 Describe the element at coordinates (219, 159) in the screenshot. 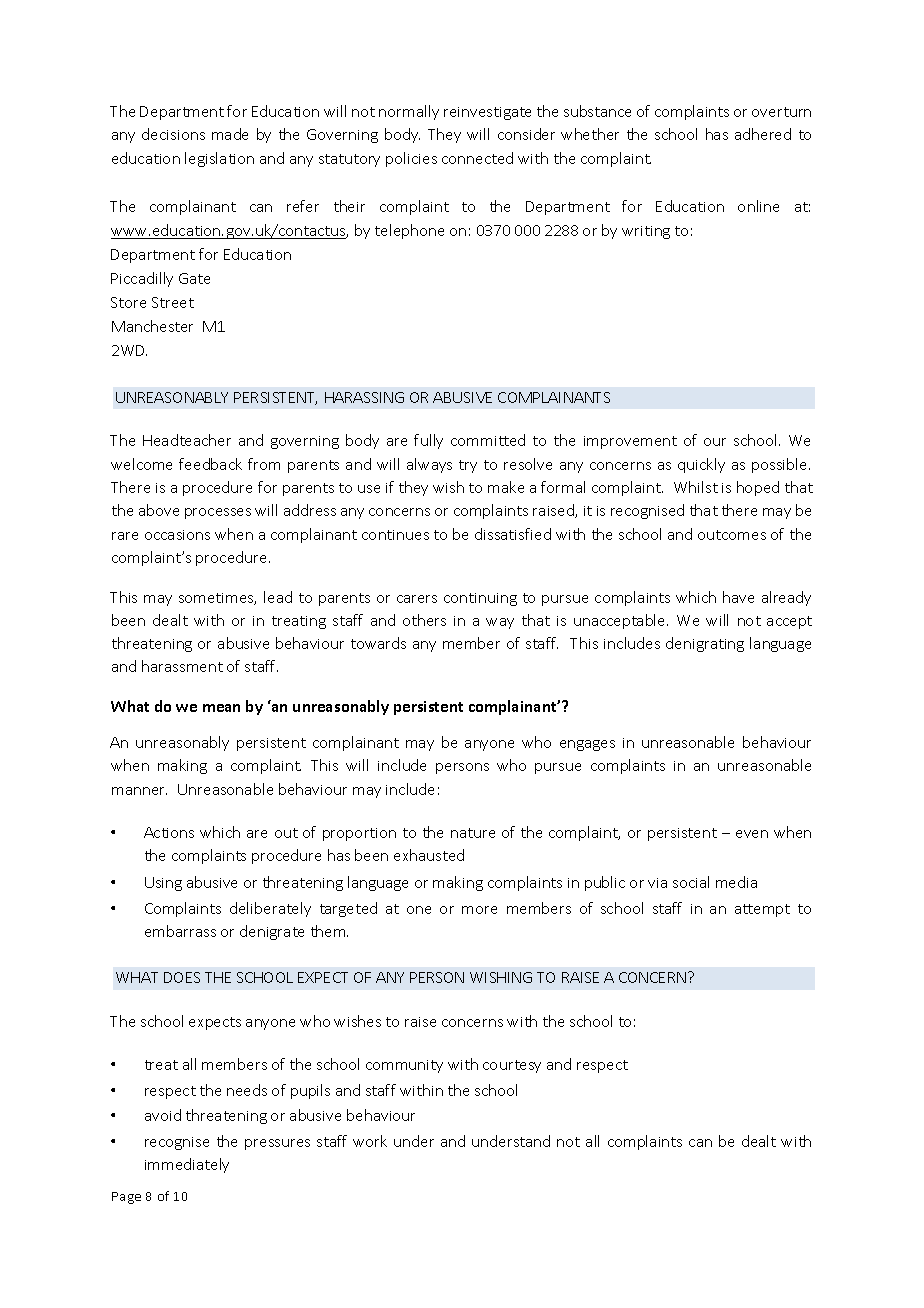

I see `legislation` at that location.
